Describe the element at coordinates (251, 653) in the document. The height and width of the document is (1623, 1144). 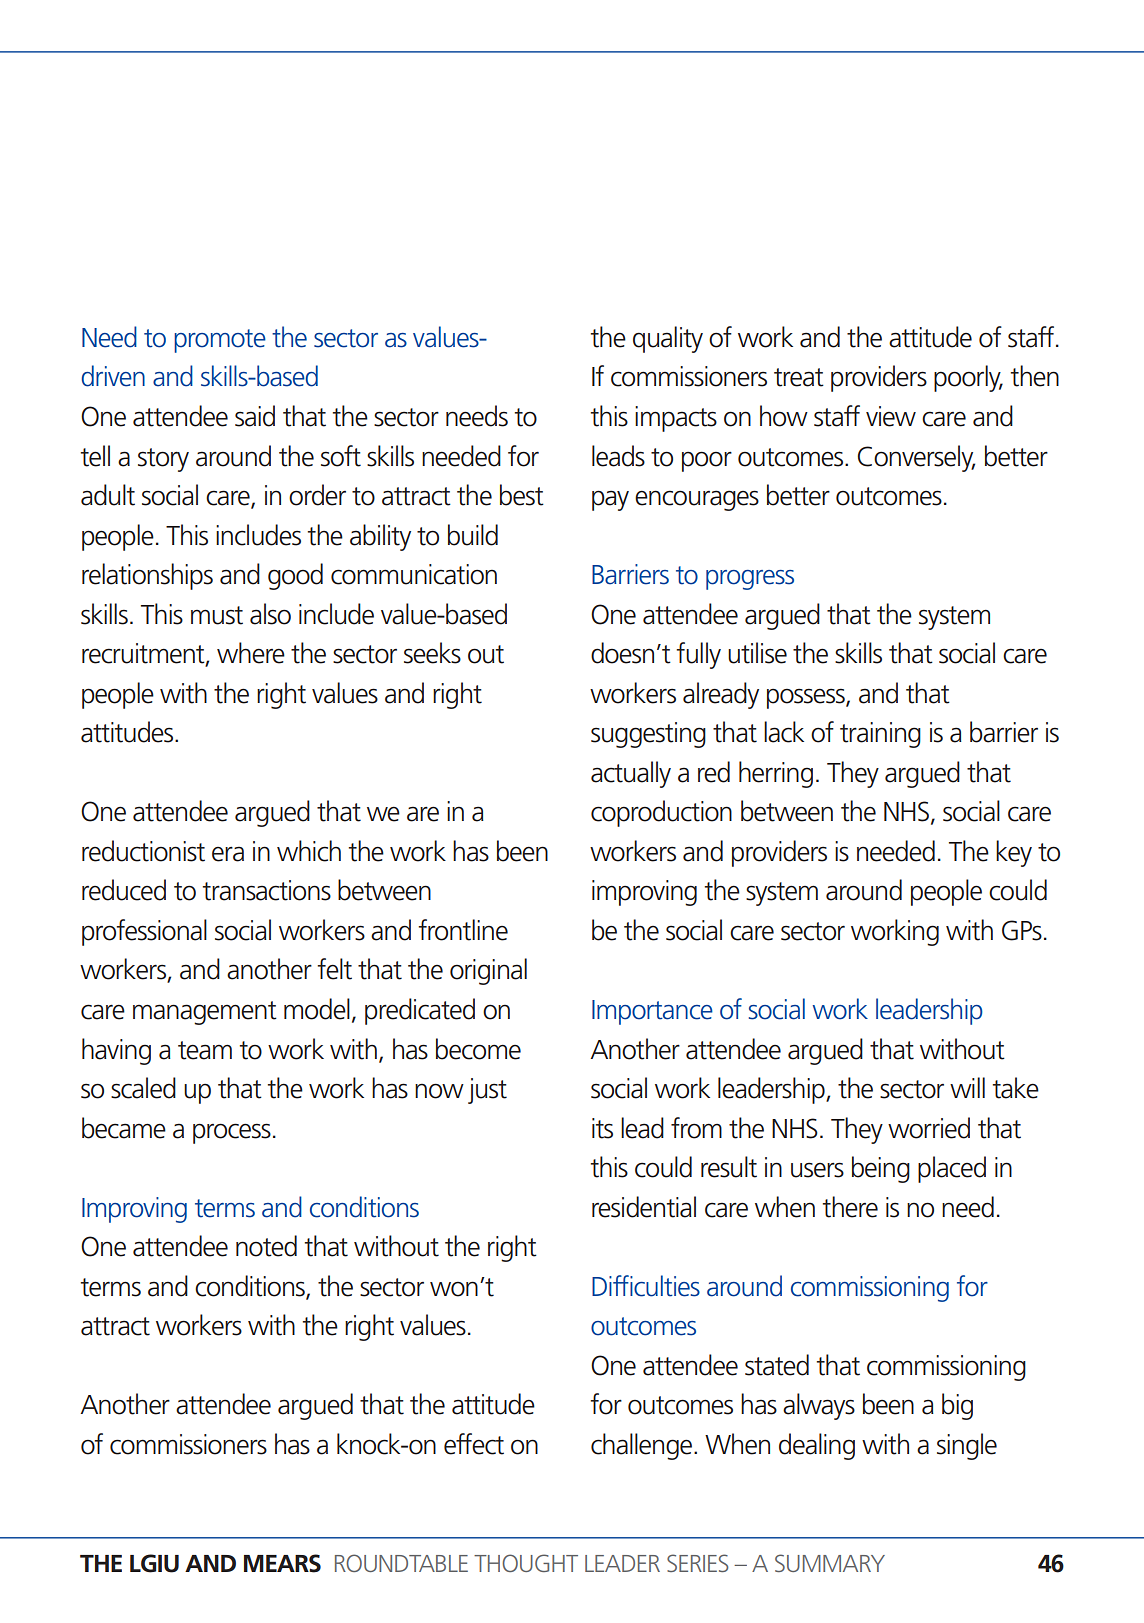
I see `where` at that location.
